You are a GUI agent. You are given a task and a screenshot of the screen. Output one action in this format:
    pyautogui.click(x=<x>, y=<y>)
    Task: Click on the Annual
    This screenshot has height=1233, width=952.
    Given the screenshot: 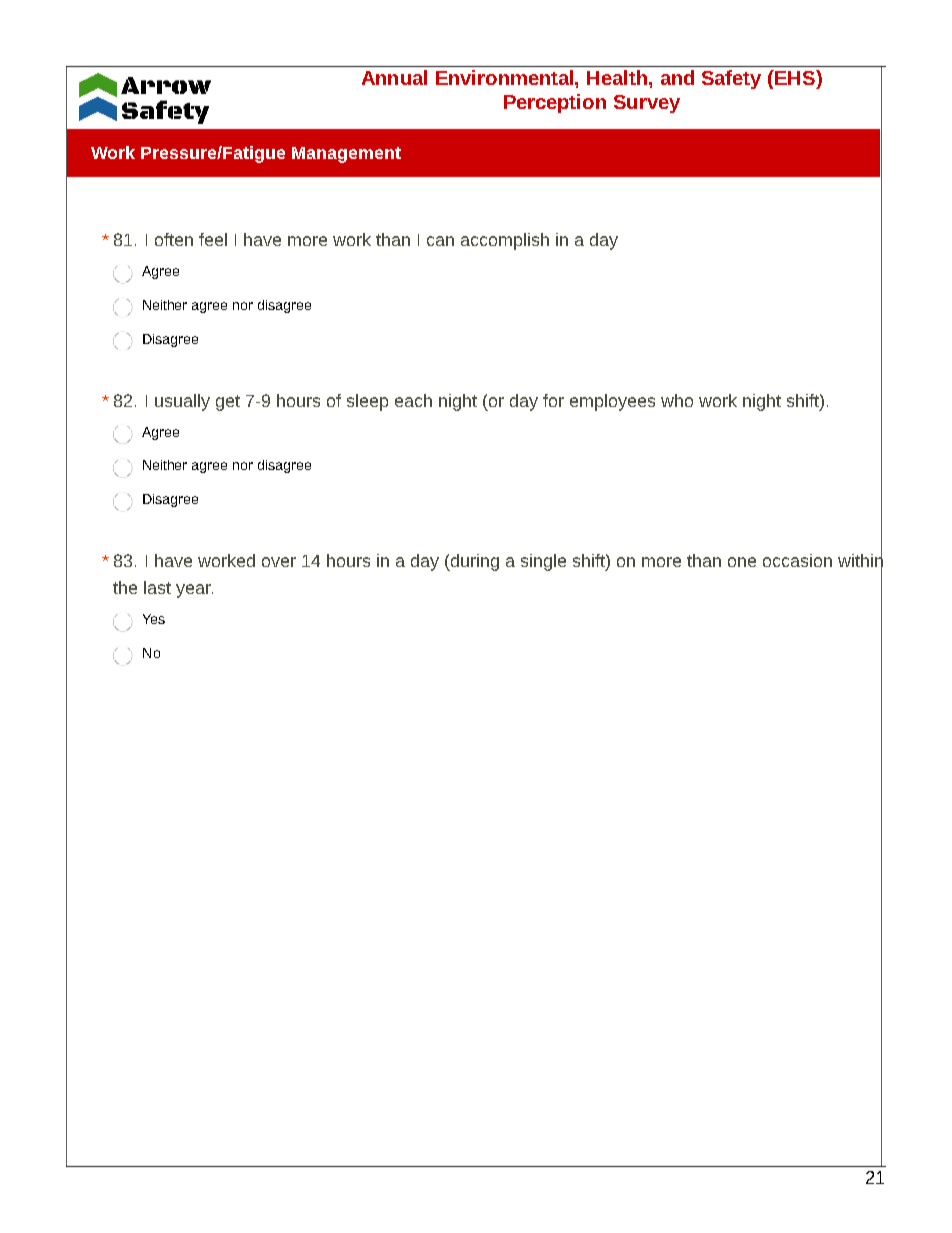 What is the action you would take?
    pyautogui.click(x=394, y=77)
